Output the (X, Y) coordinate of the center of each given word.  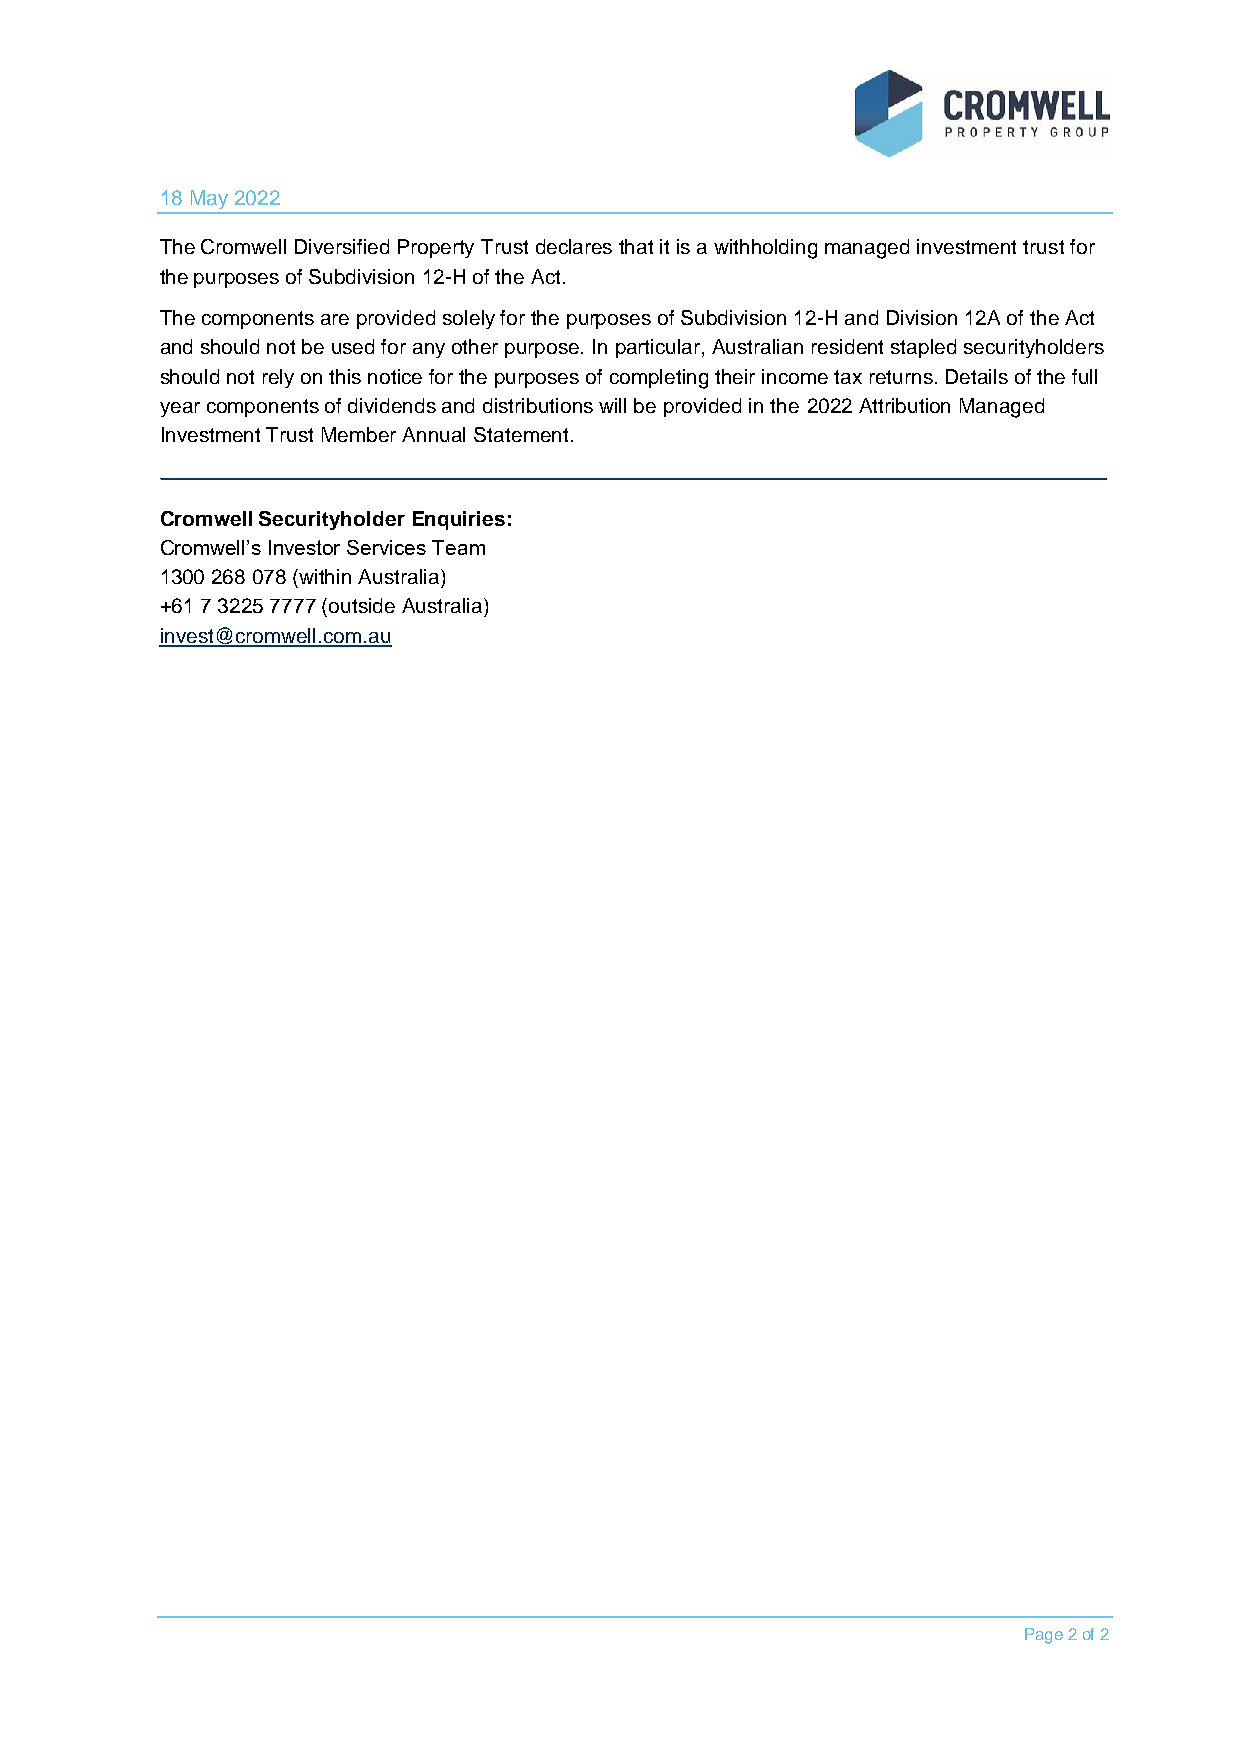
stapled (923, 348)
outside (362, 605)
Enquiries (459, 520)
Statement (521, 434)
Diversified (342, 246)
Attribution (904, 405)
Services (386, 547)
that (636, 246)
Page (1044, 1636)
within (325, 576)
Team (458, 547)
